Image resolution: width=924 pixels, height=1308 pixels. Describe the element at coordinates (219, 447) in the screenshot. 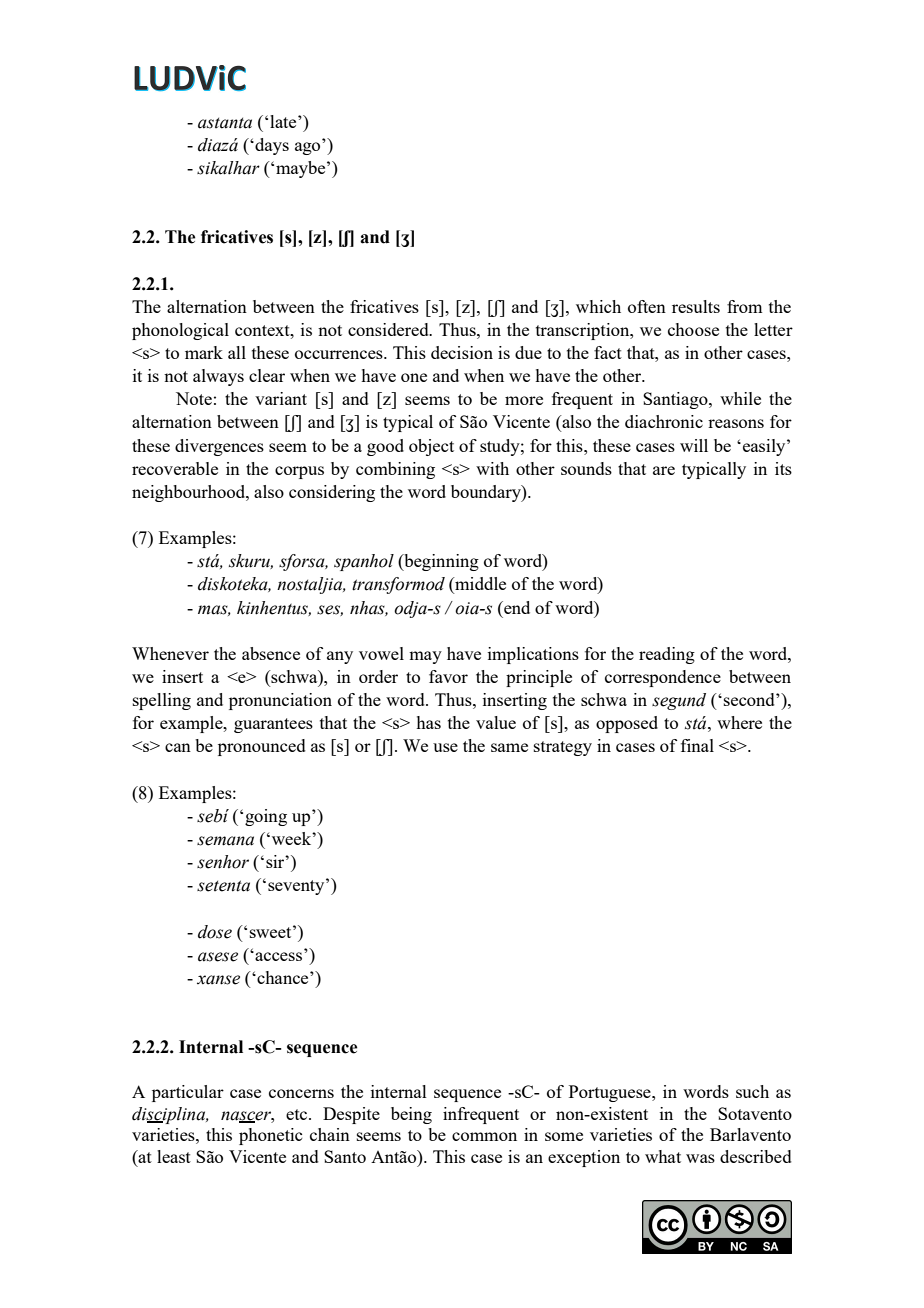

I see `divergences` at that location.
